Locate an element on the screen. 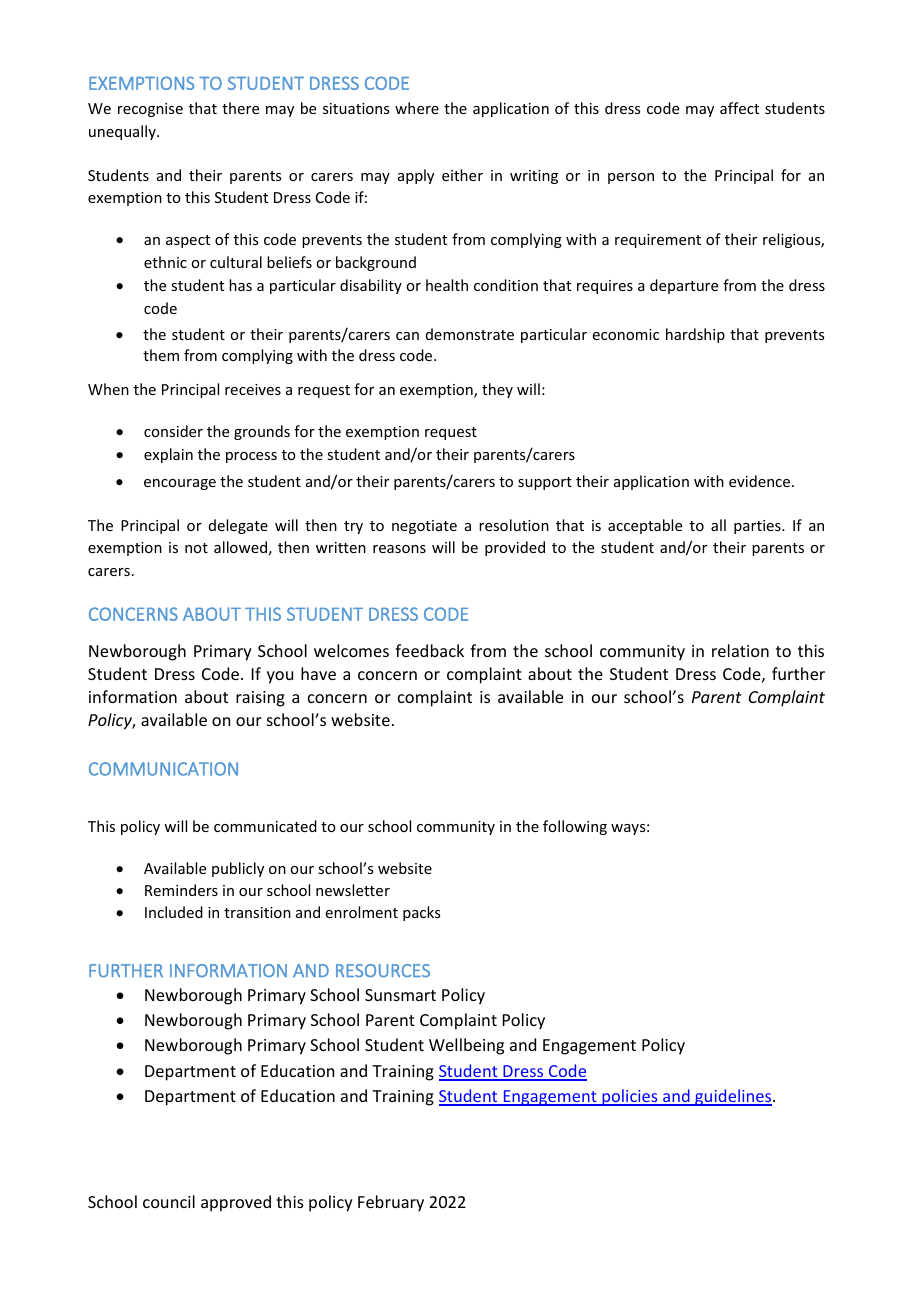 Image resolution: width=924 pixels, height=1308 pixels. negotiate is located at coordinates (424, 527).
